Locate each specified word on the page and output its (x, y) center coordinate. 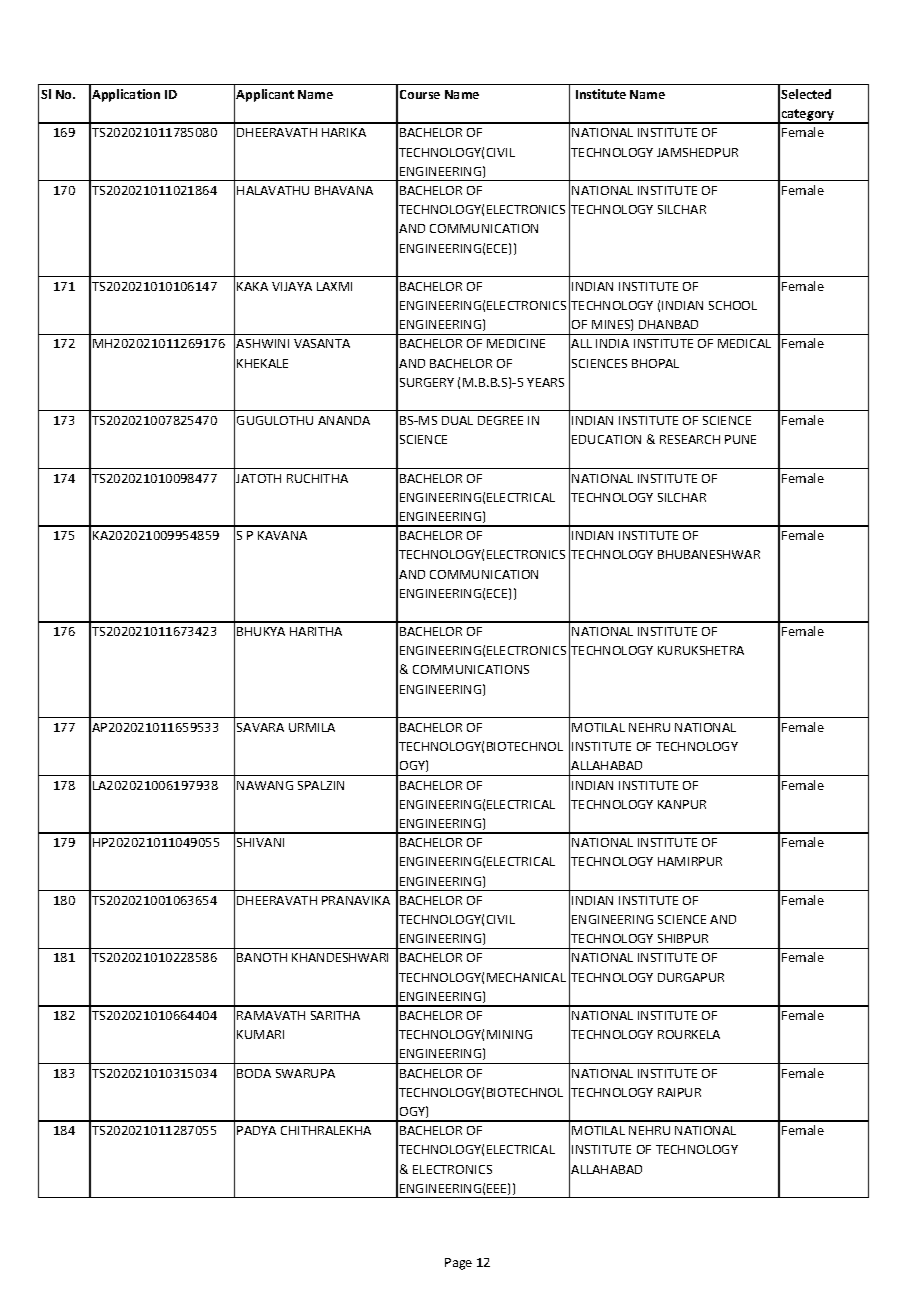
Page (458, 1264)
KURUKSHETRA (701, 650)
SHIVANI (260, 842)
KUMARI (260, 1034)
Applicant (265, 95)
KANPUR (682, 804)
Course (420, 94)
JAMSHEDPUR (697, 152)
